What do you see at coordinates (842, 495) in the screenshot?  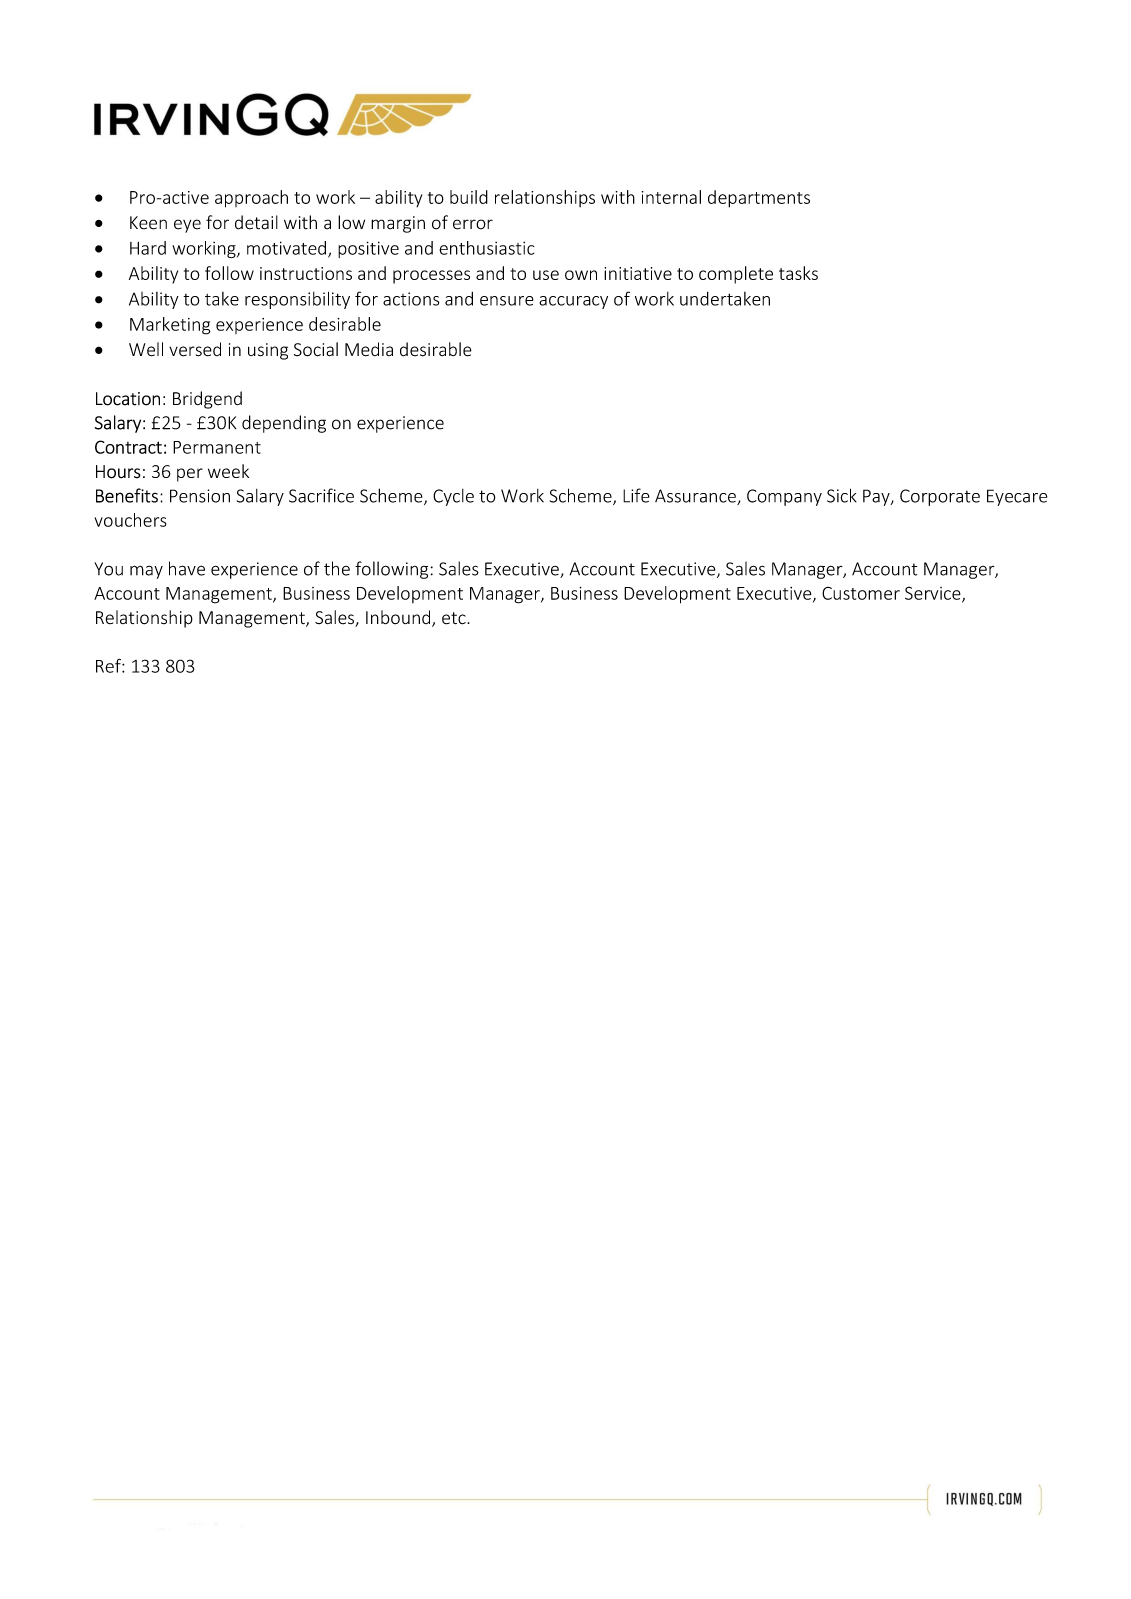 I see `Sick` at bounding box center [842, 495].
